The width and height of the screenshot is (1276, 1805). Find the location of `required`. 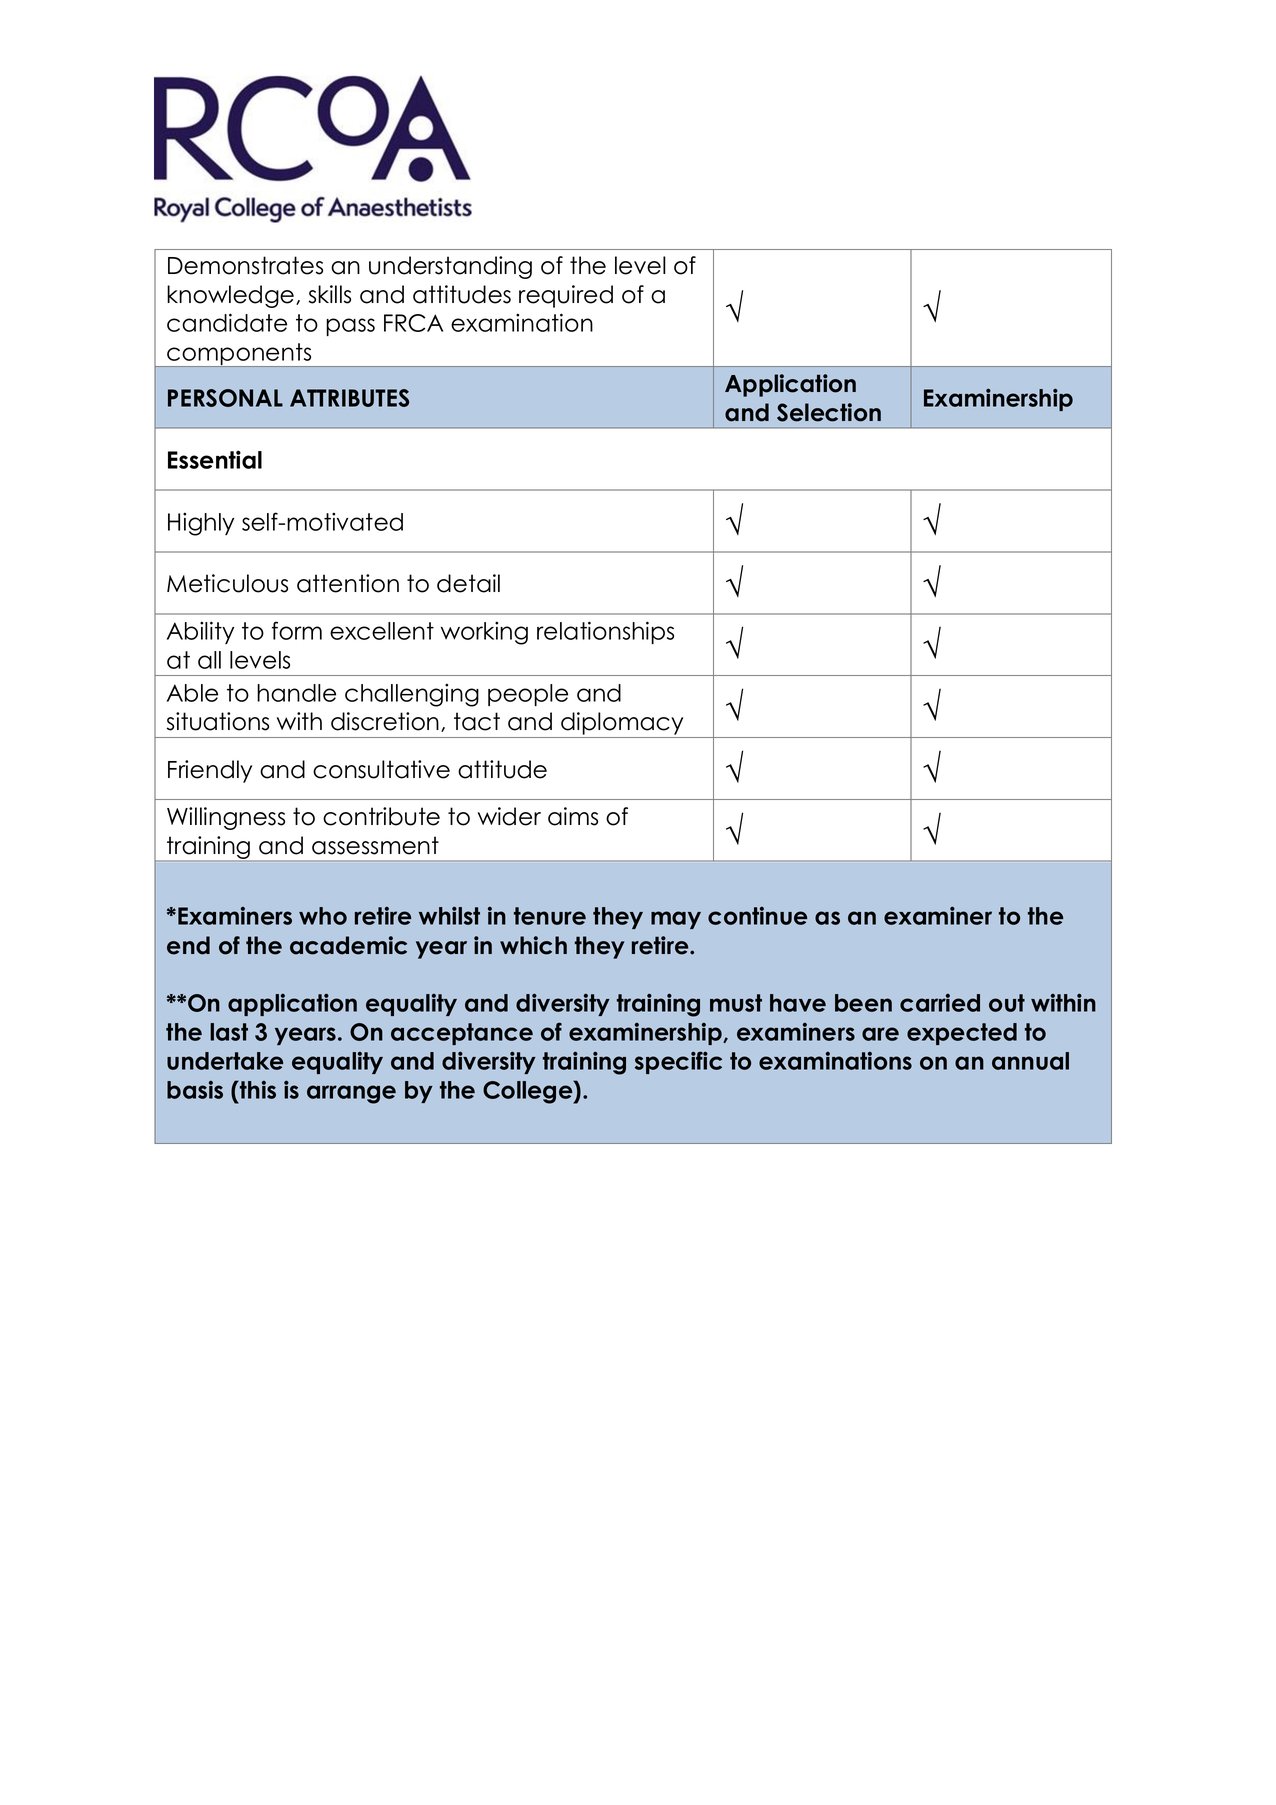

required is located at coordinates (566, 296).
